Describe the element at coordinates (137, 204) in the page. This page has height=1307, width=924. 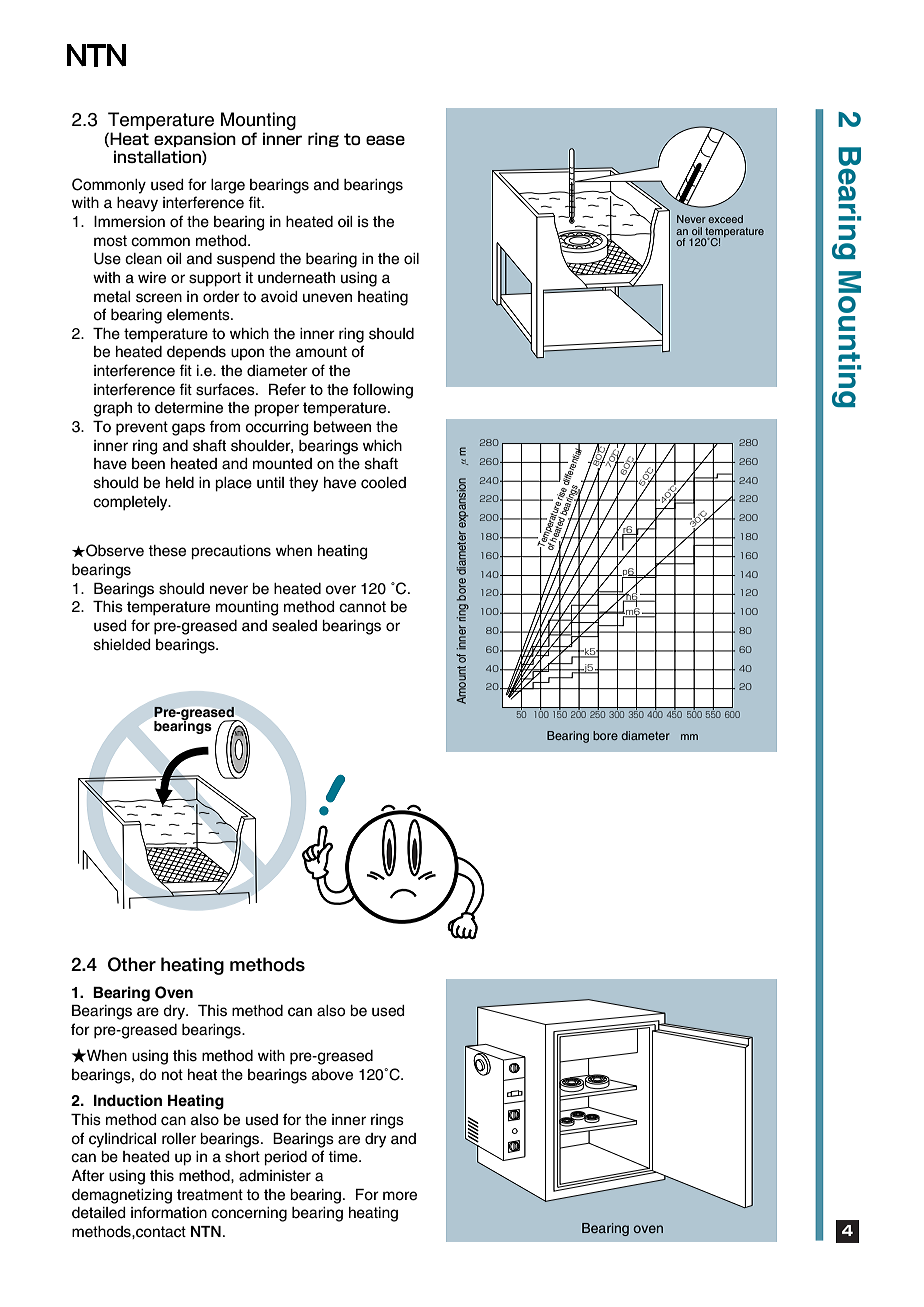
I see `heavy` at that location.
